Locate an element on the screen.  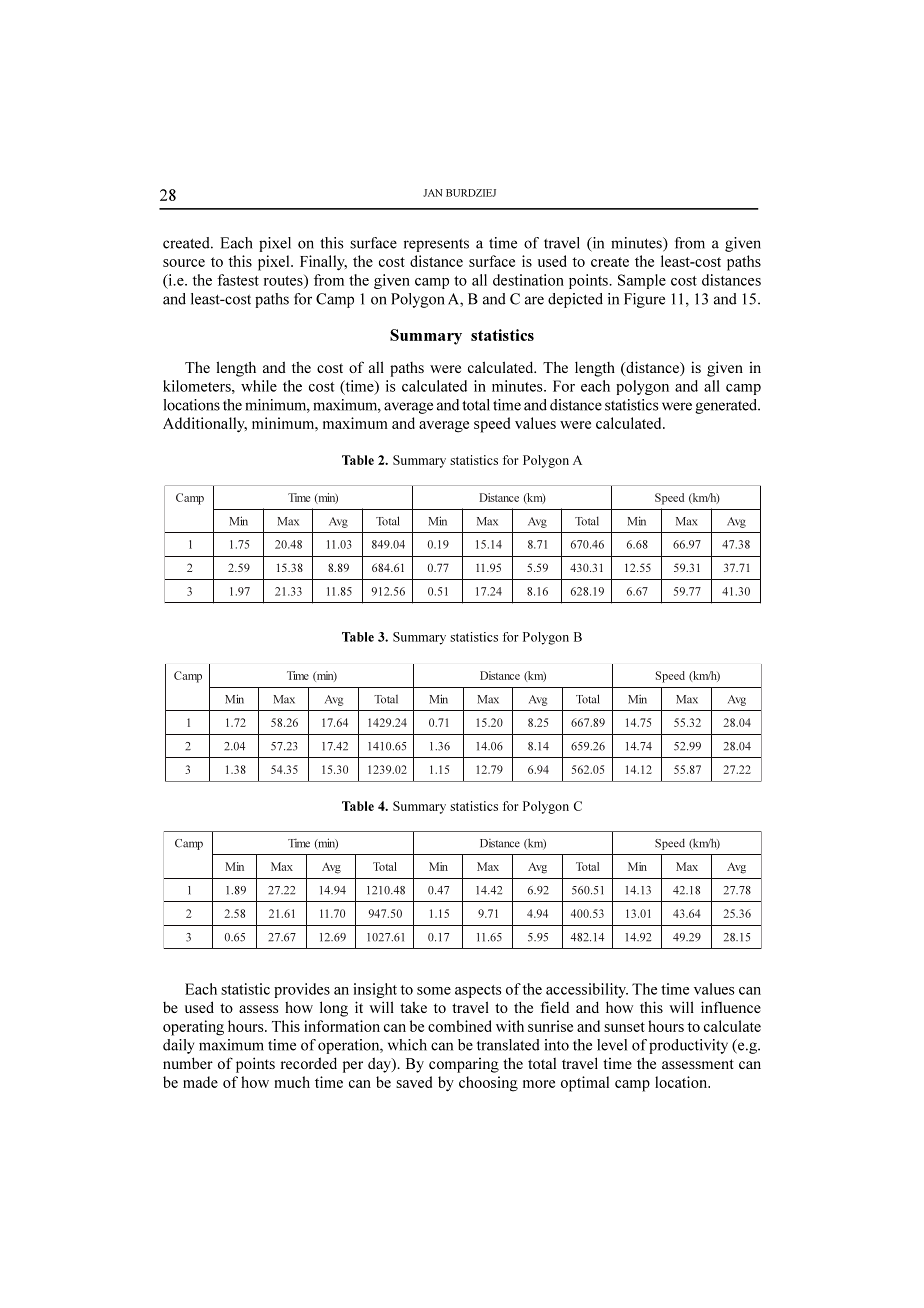
are is located at coordinates (534, 300).
